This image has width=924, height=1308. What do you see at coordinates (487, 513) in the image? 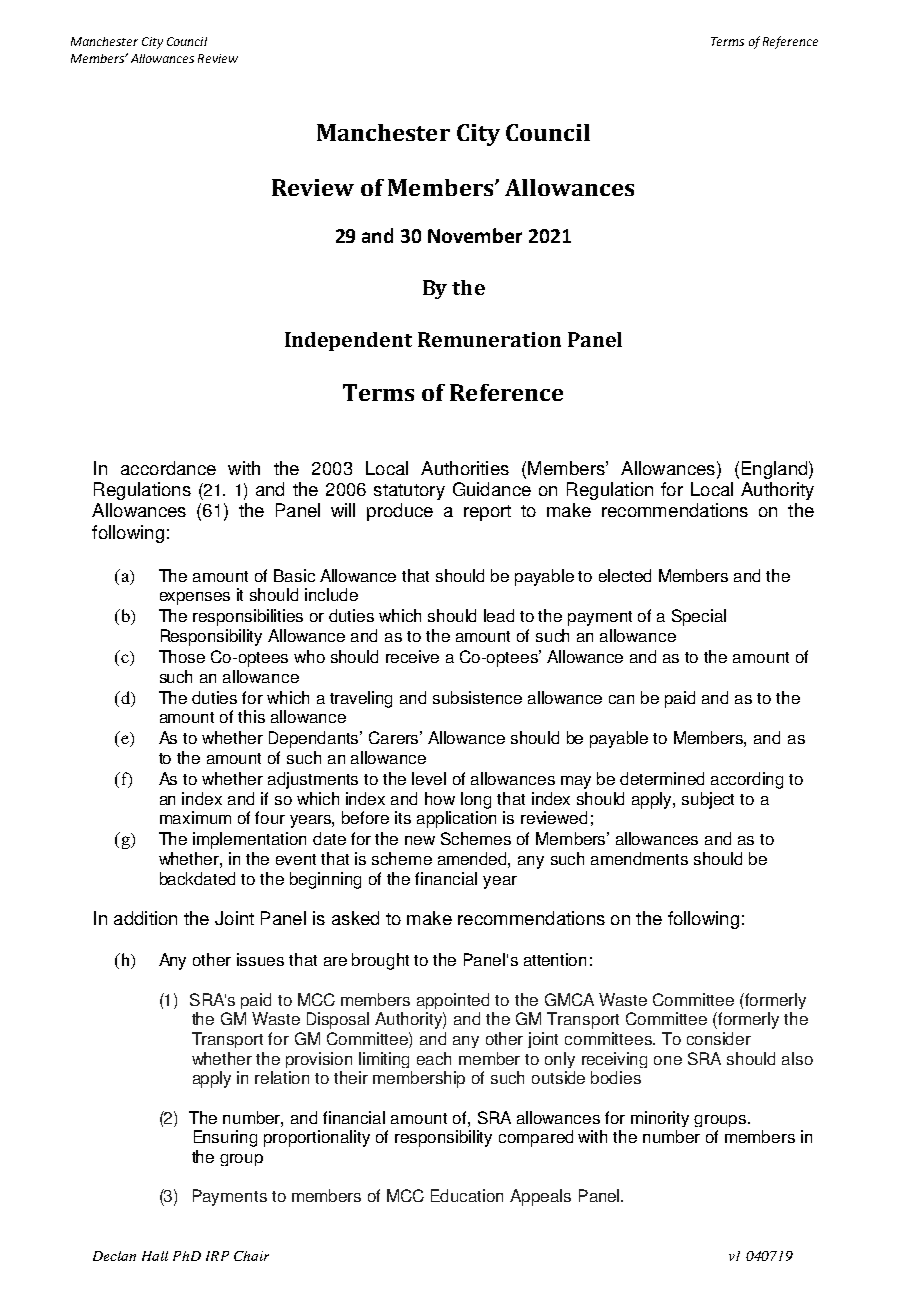
I see `report` at bounding box center [487, 513].
